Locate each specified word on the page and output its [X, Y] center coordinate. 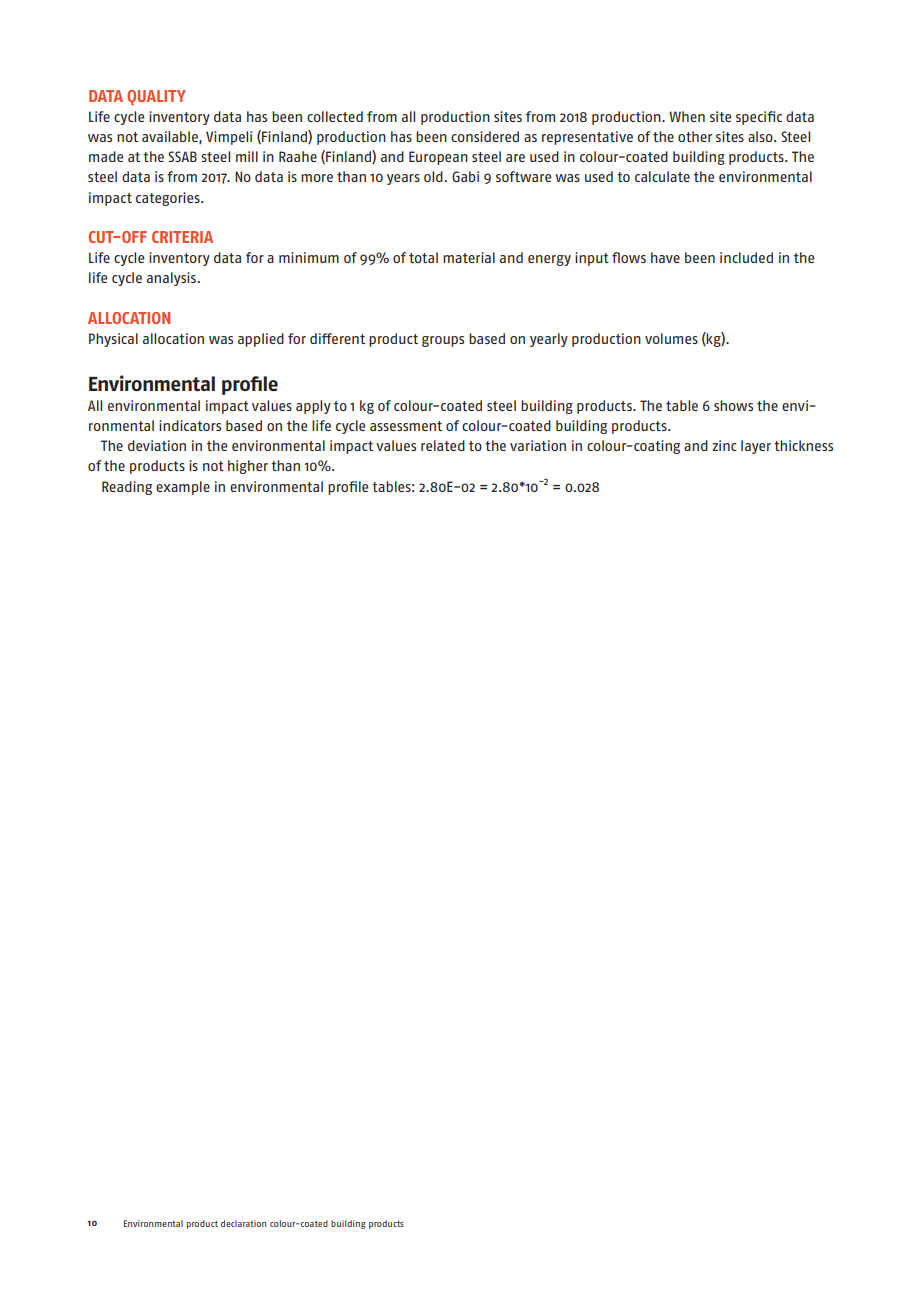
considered [485, 136]
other [695, 136]
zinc [724, 445]
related [443, 445]
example [183, 488]
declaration [243, 1223]
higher [248, 467]
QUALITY [156, 97]
